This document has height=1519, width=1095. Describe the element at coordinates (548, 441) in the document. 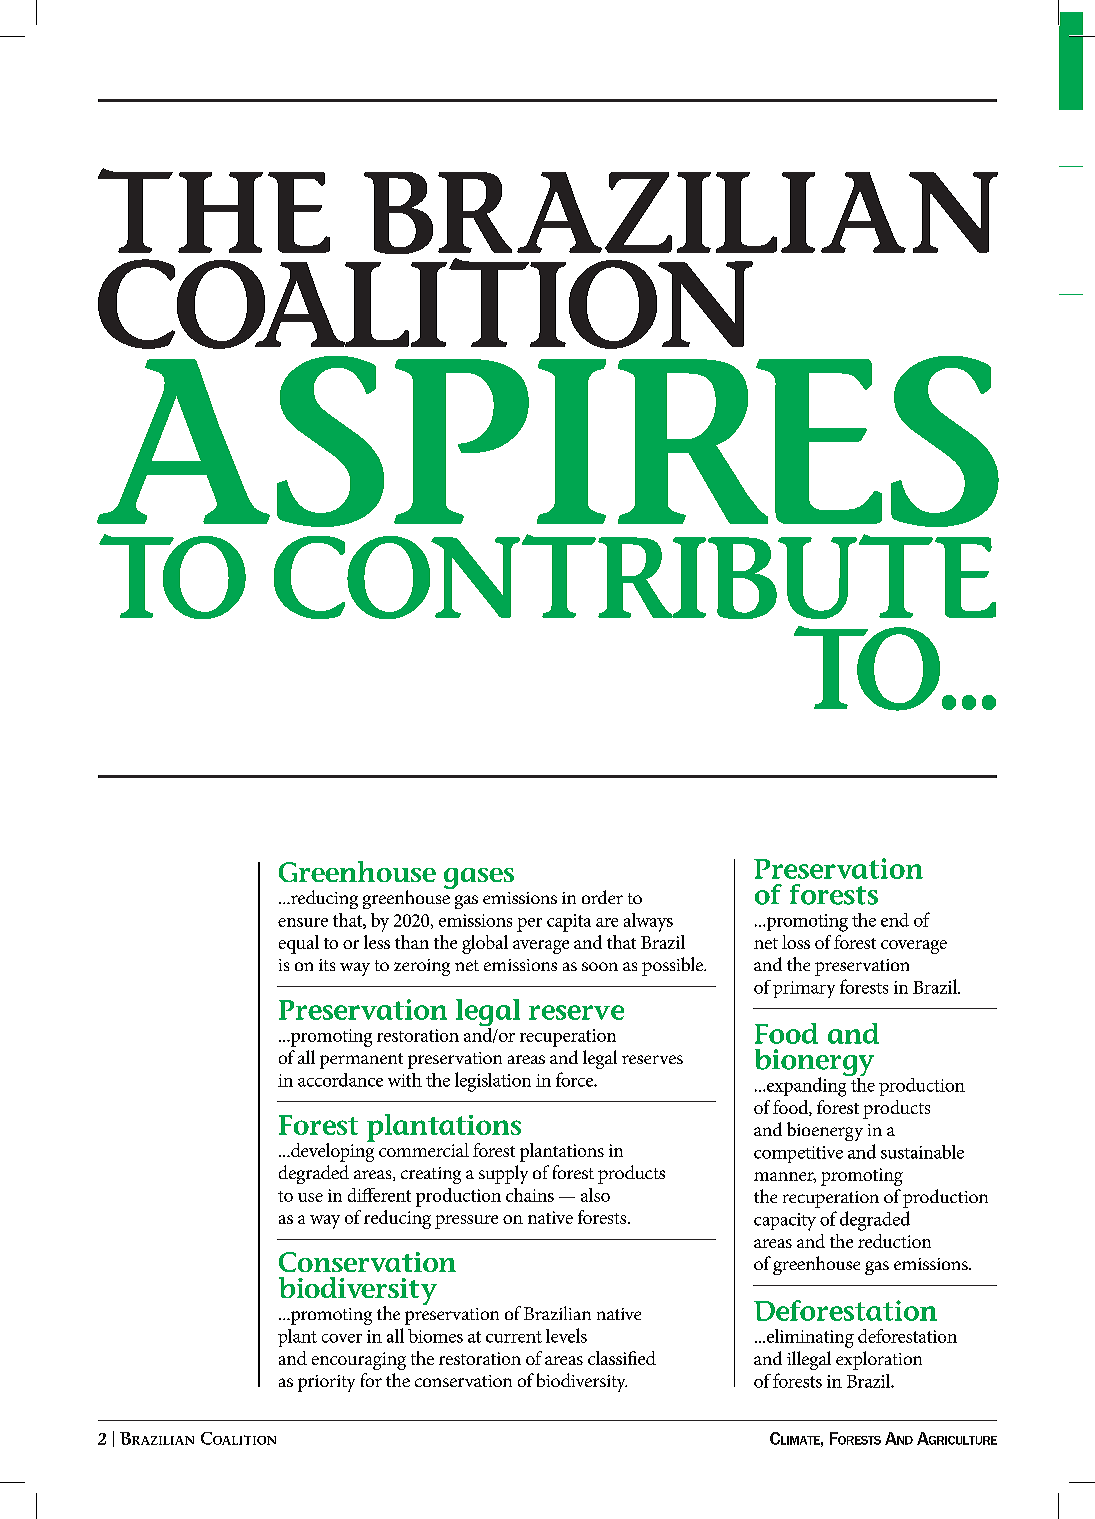

I see `ASPIRES` at that location.
